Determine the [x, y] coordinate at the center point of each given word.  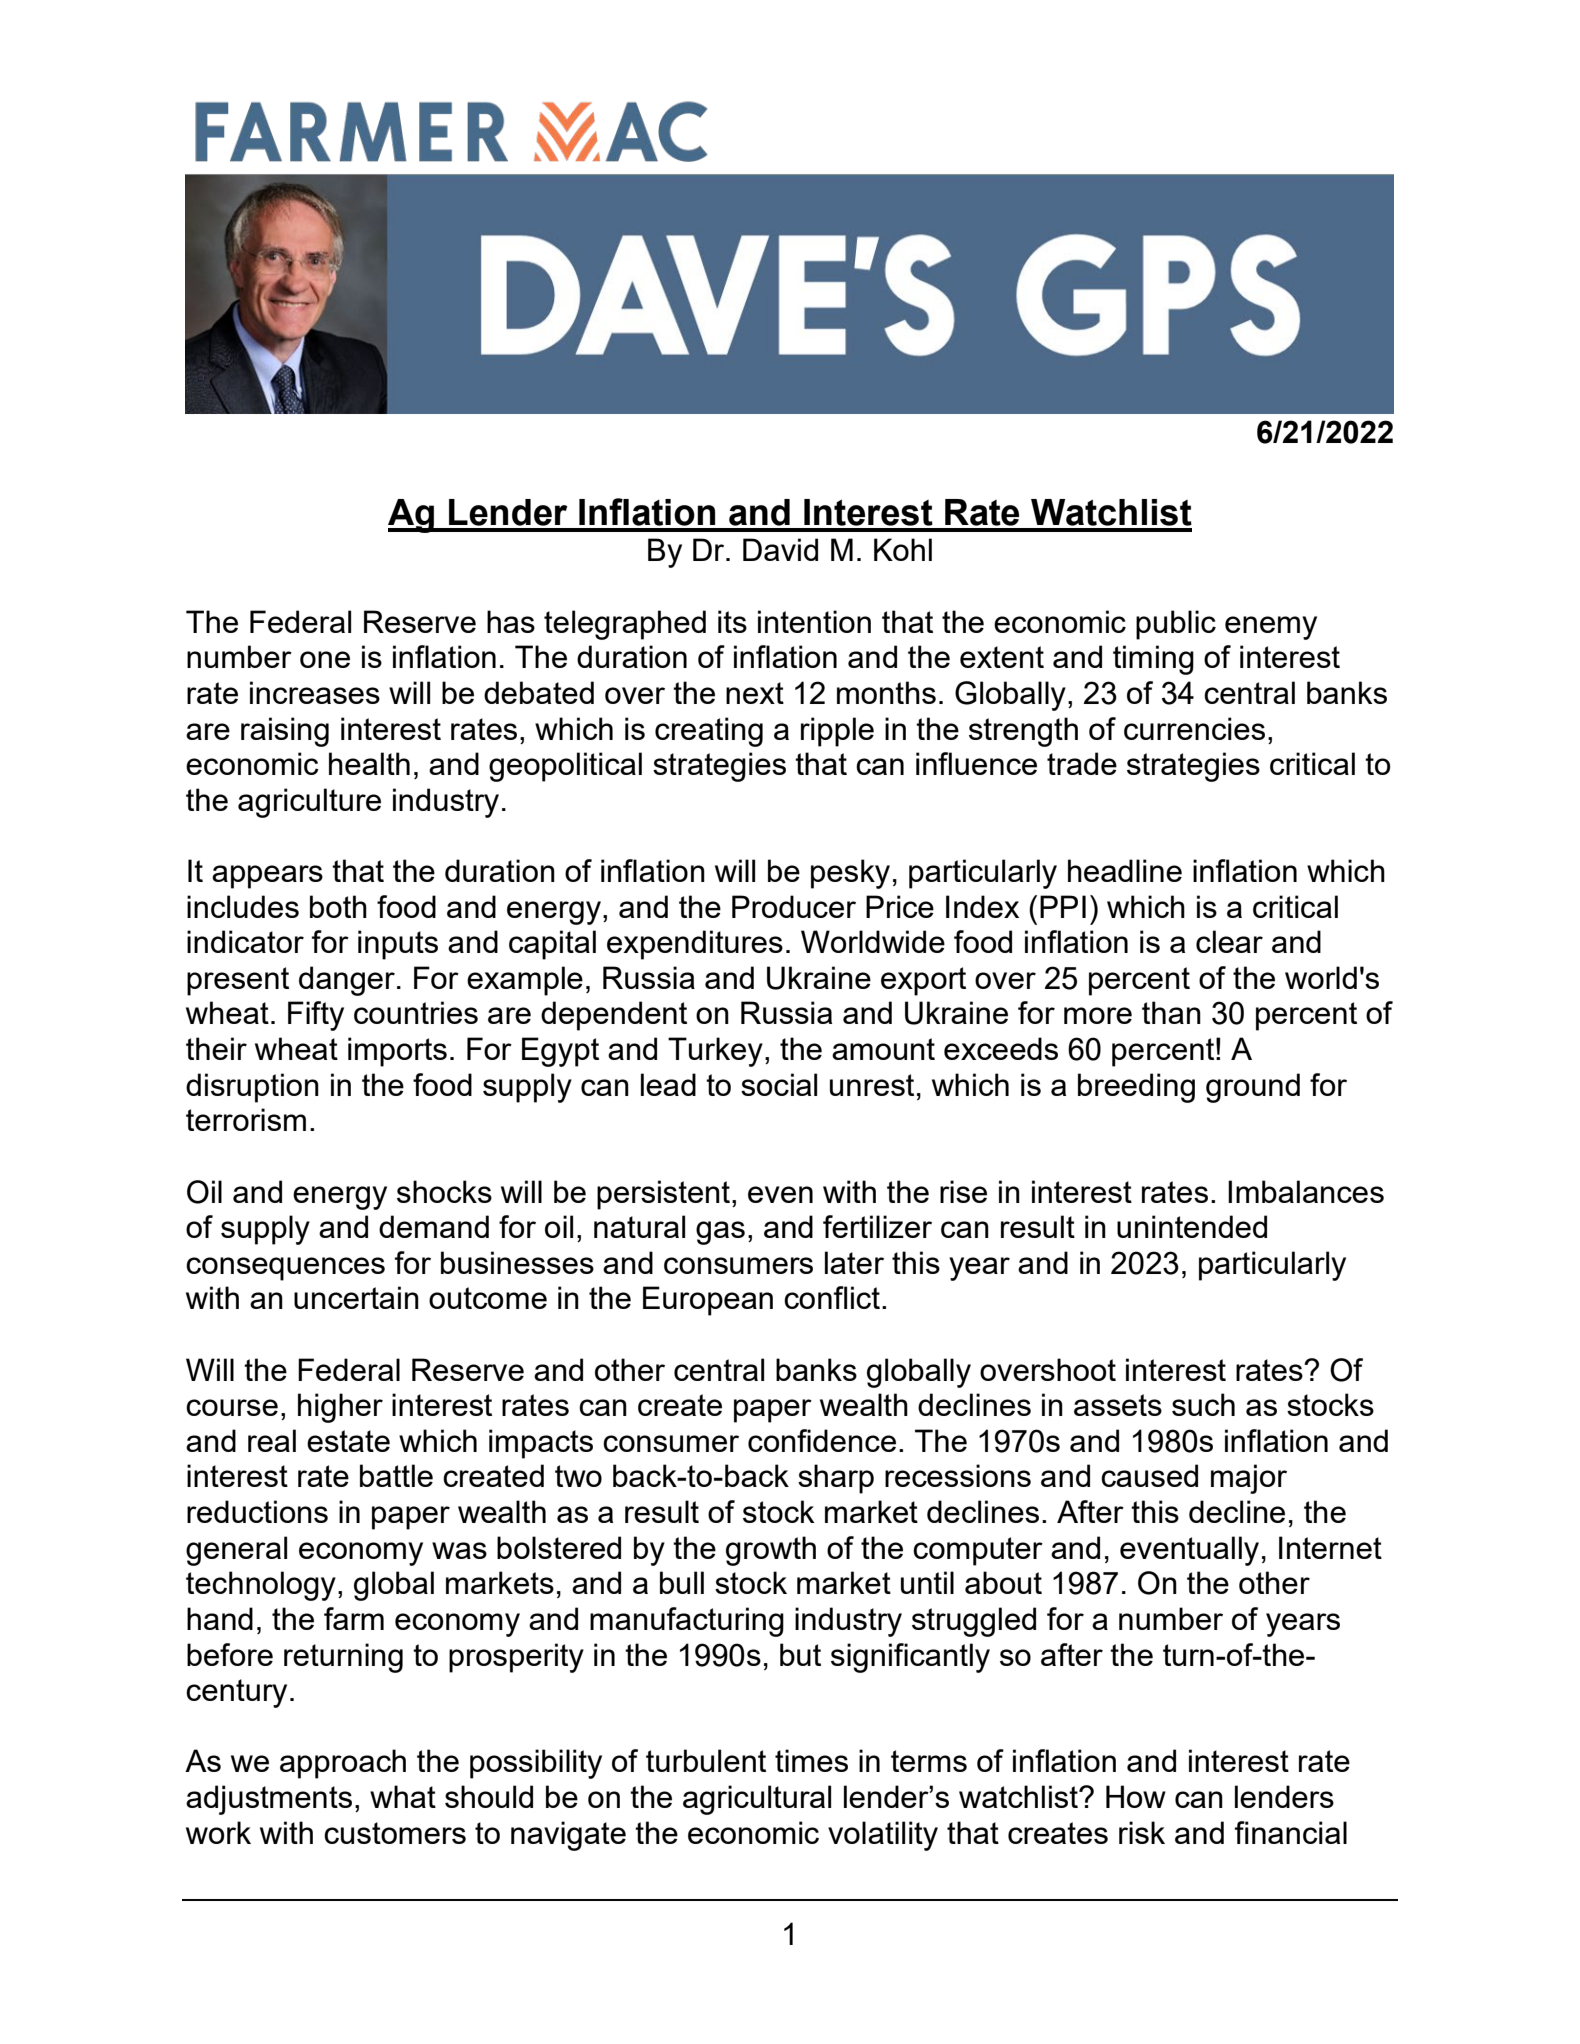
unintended [1192, 1226]
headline [1125, 870]
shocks [444, 1191]
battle [396, 1475]
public [1176, 625]
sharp [836, 1479]
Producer [794, 906]
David [780, 549]
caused [1149, 1475]
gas [720, 1233]
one [325, 659]
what [403, 1796]
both [338, 906]
